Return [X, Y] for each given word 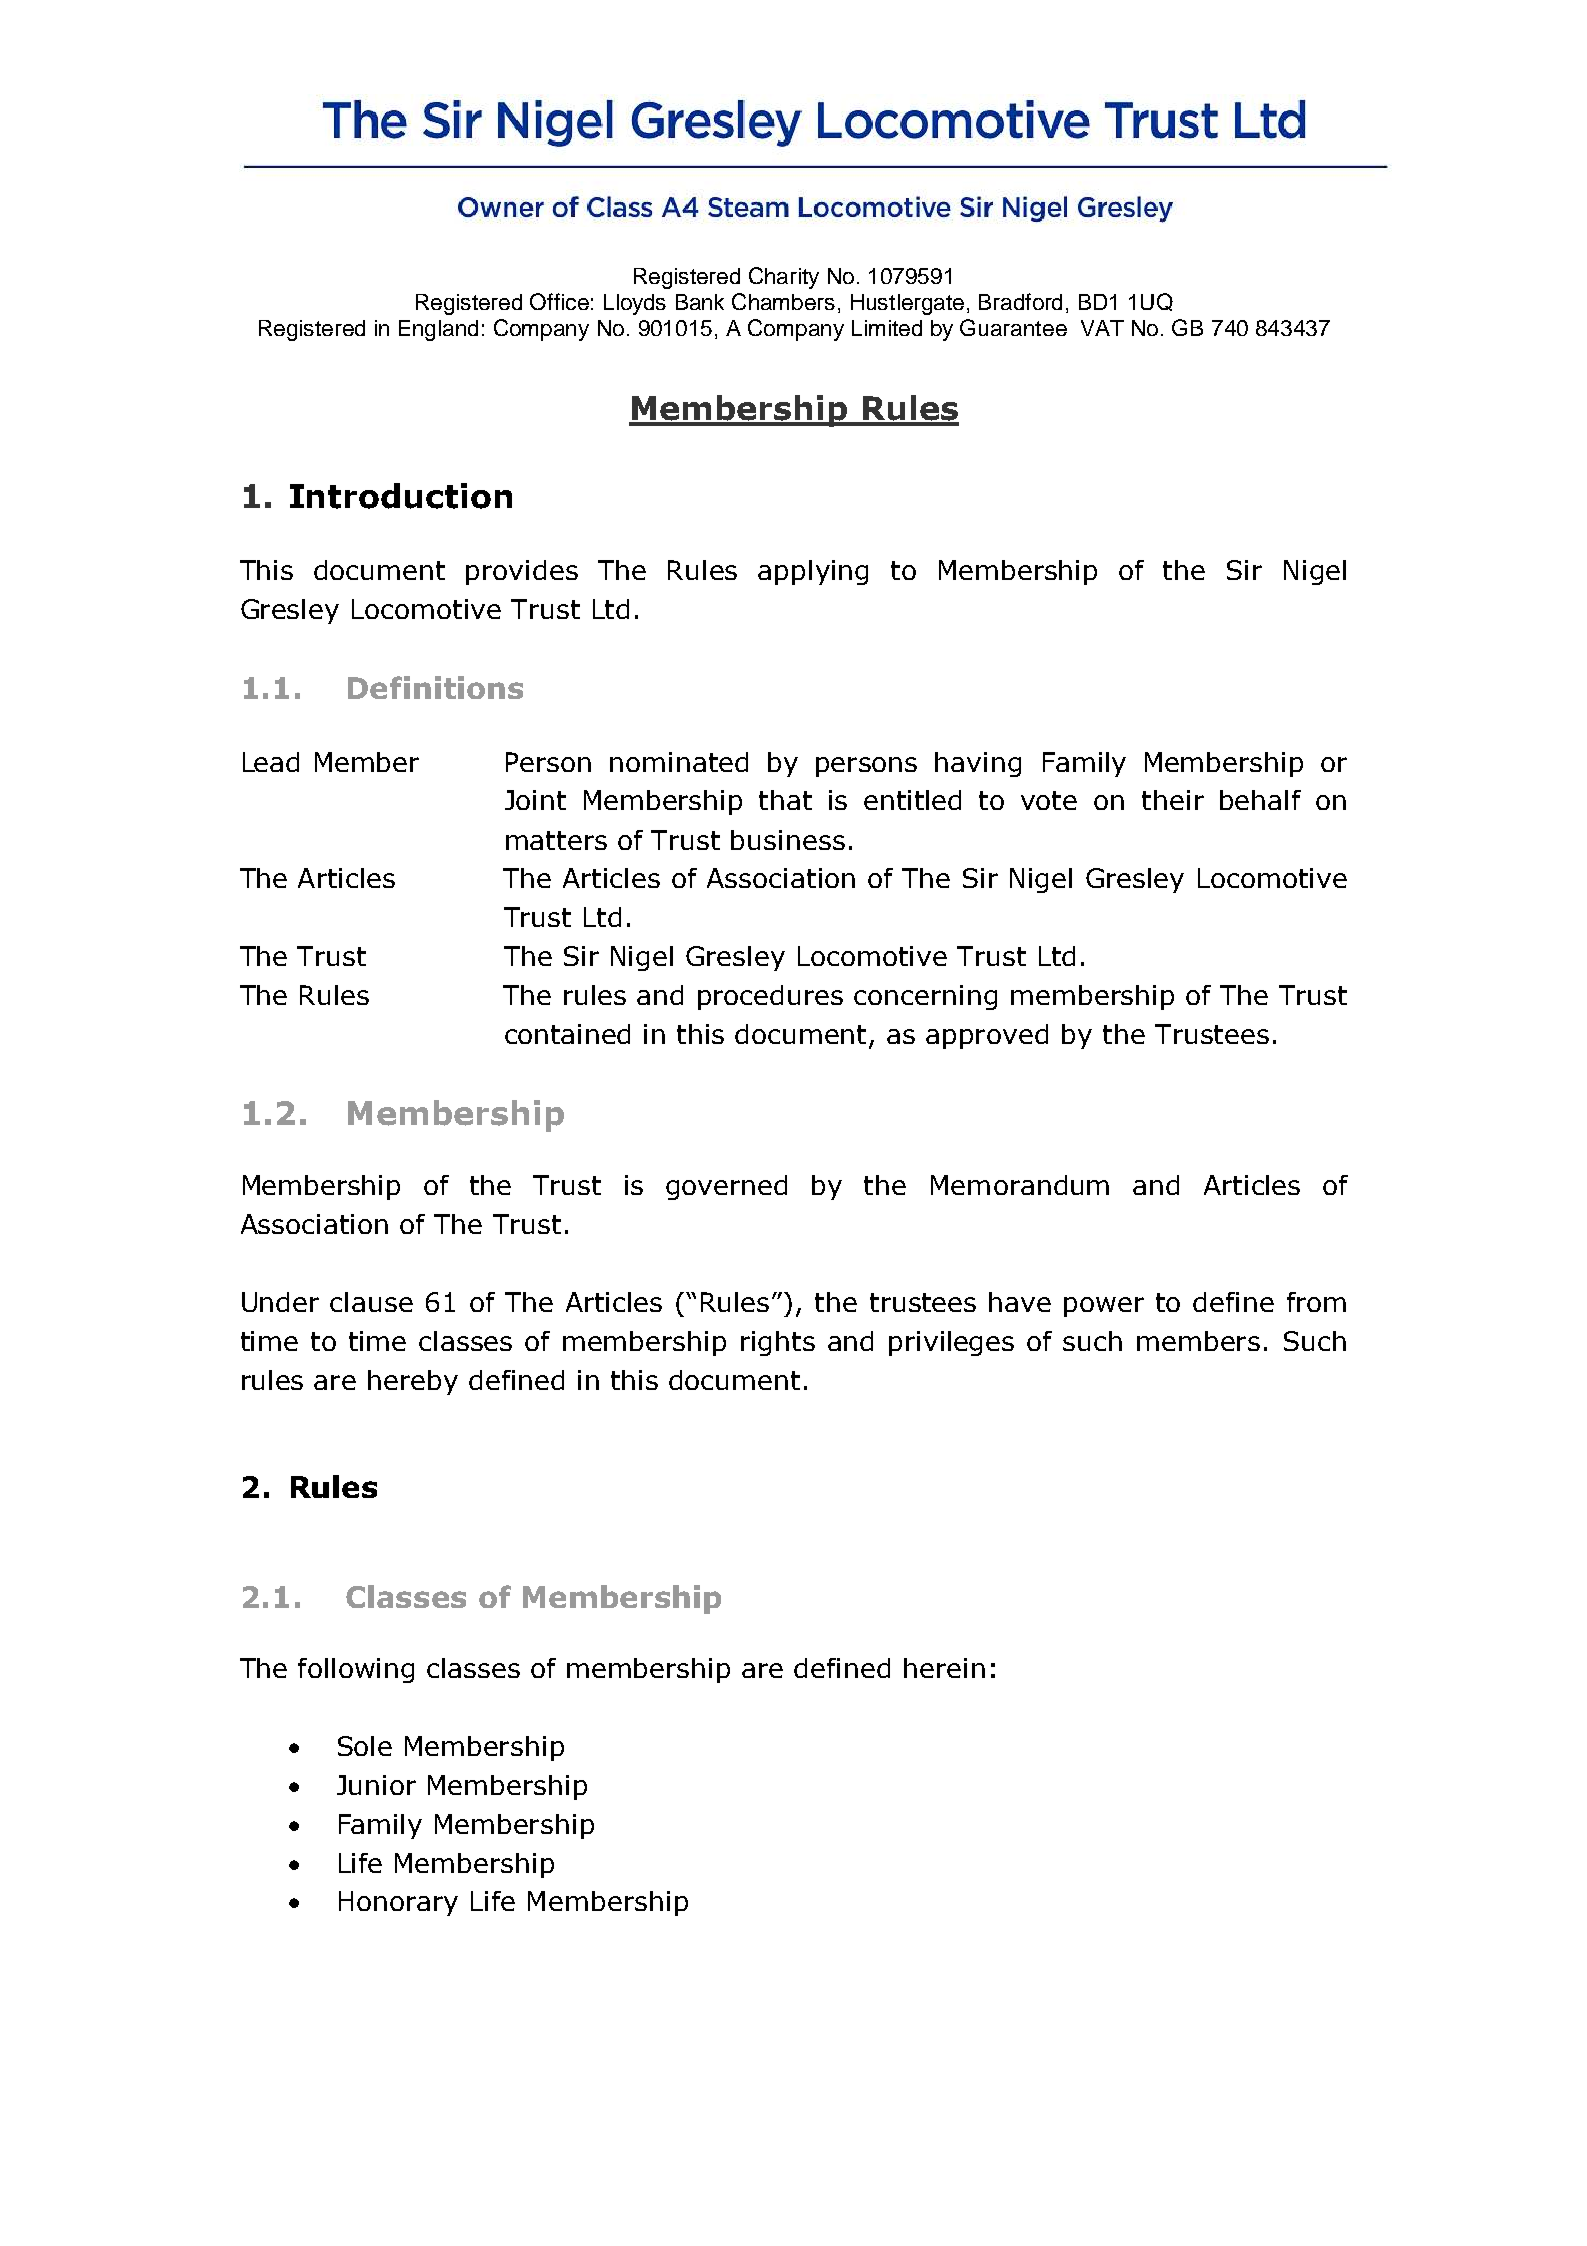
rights [778, 1343]
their [1173, 800]
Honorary [398, 1903]
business [788, 840]
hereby [413, 1382]
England [438, 330]
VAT [1102, 328]
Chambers [783, 301]
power [1104, 1307]
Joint [535, 800]
